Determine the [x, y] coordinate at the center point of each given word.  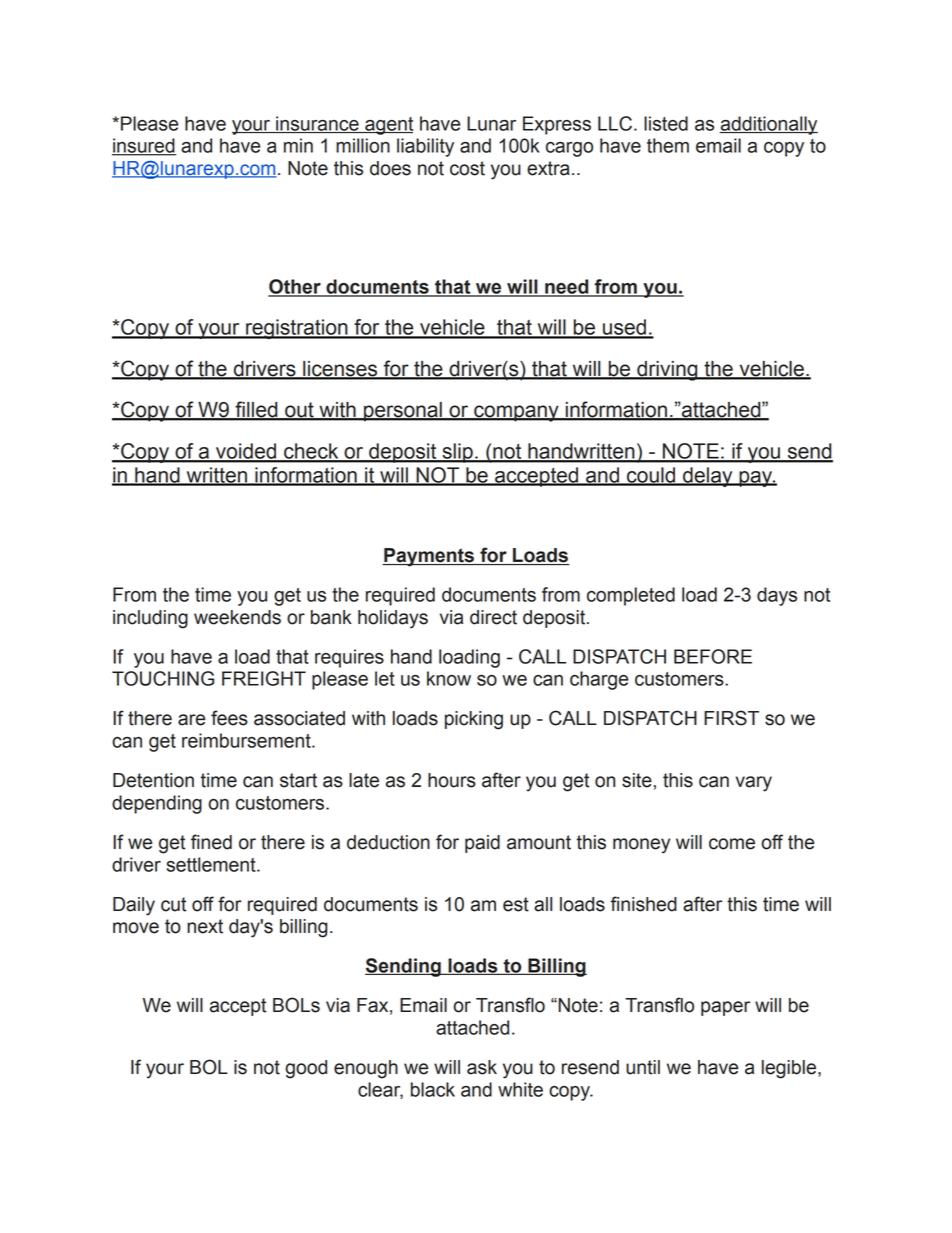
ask [482, 1067]
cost [467, 168]
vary [754, 784]
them [668, 145]
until [643, 1067]
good [306, 1069]
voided [246, 452]
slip [457, 453]
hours [452, 780]
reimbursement [247, 740]
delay [708, 477]
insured [144, 146]
